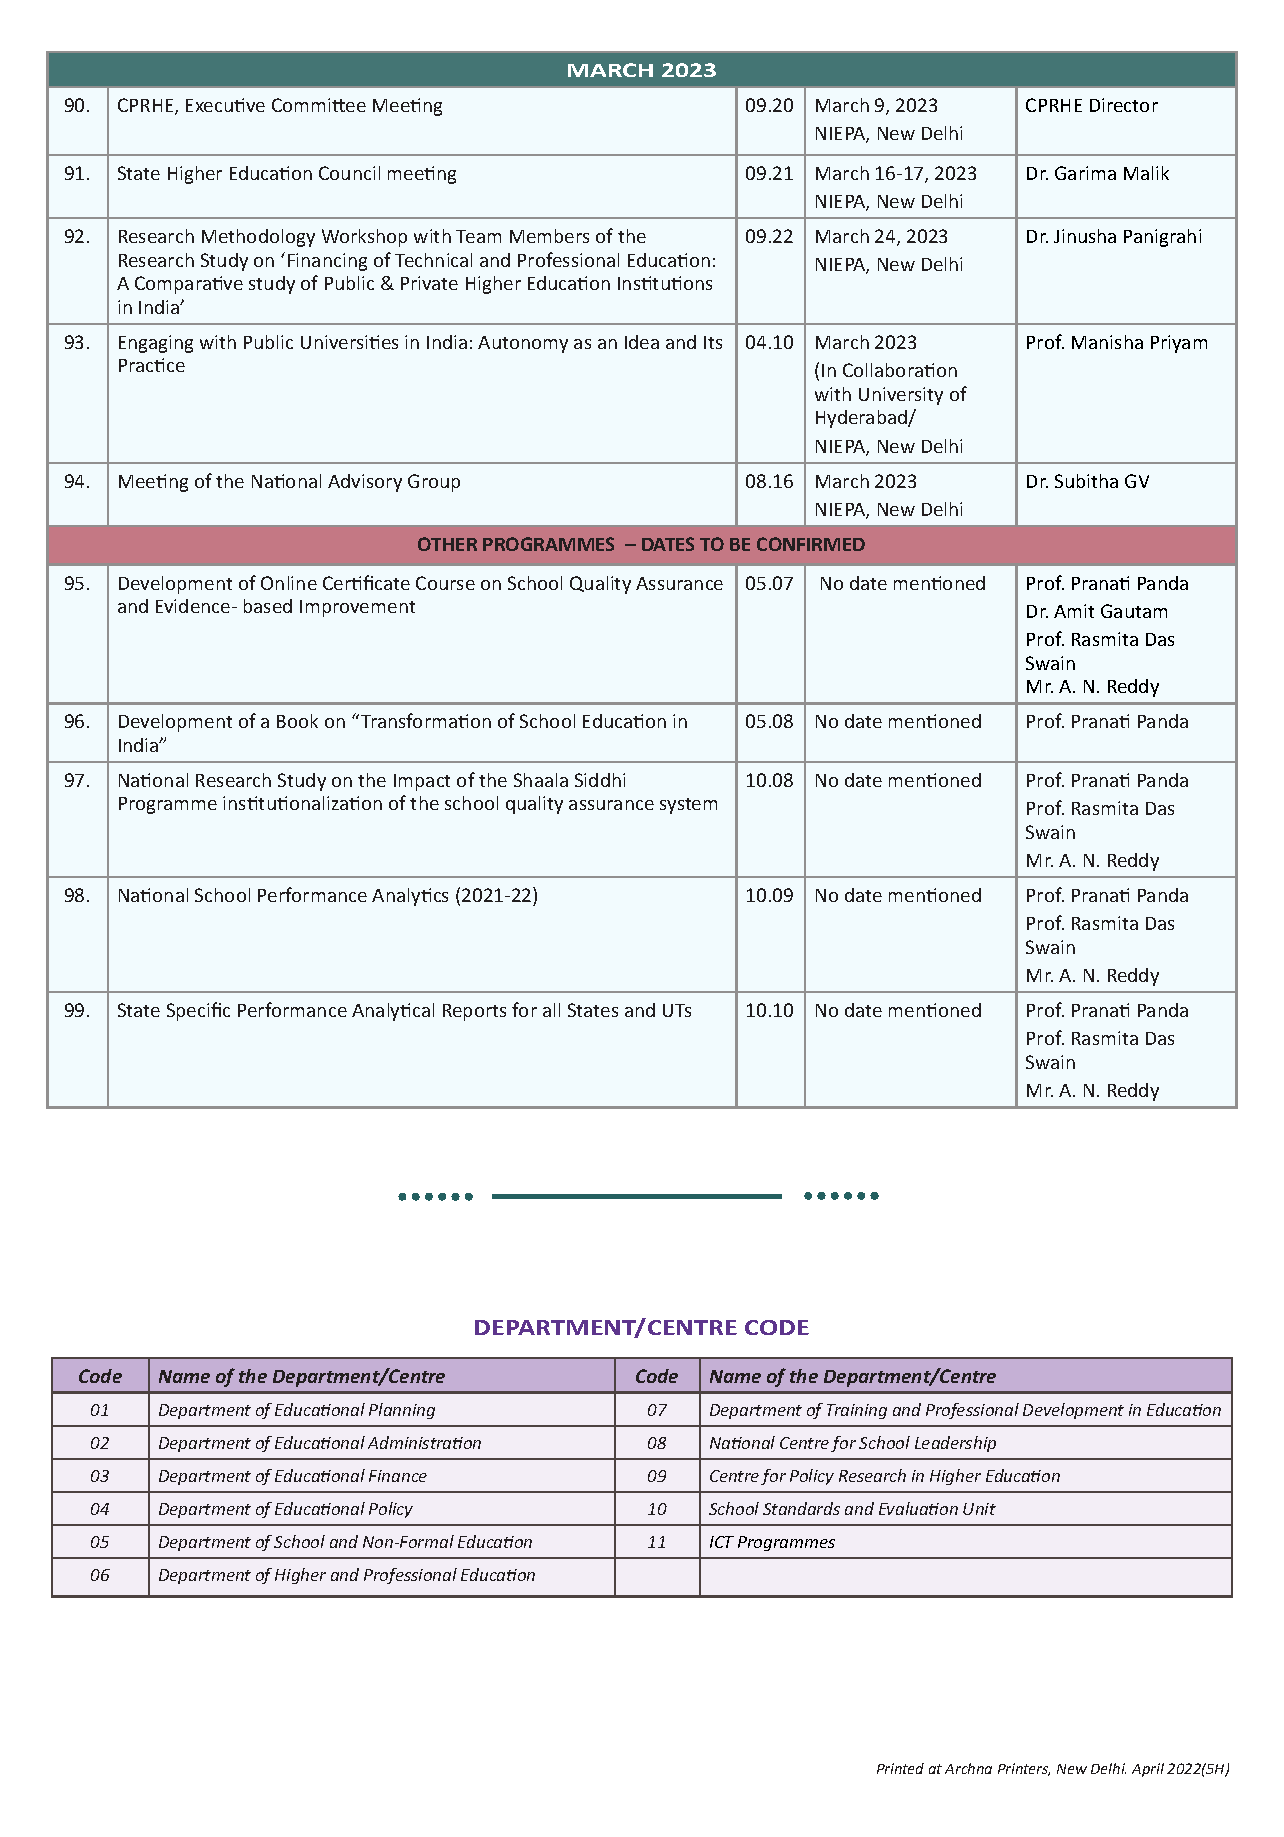 The image size is (1284, 1837). What do you see at coordinates (722, 1542) in the screenshot?
I see `ICT` at bounding box center [722, 1542].
